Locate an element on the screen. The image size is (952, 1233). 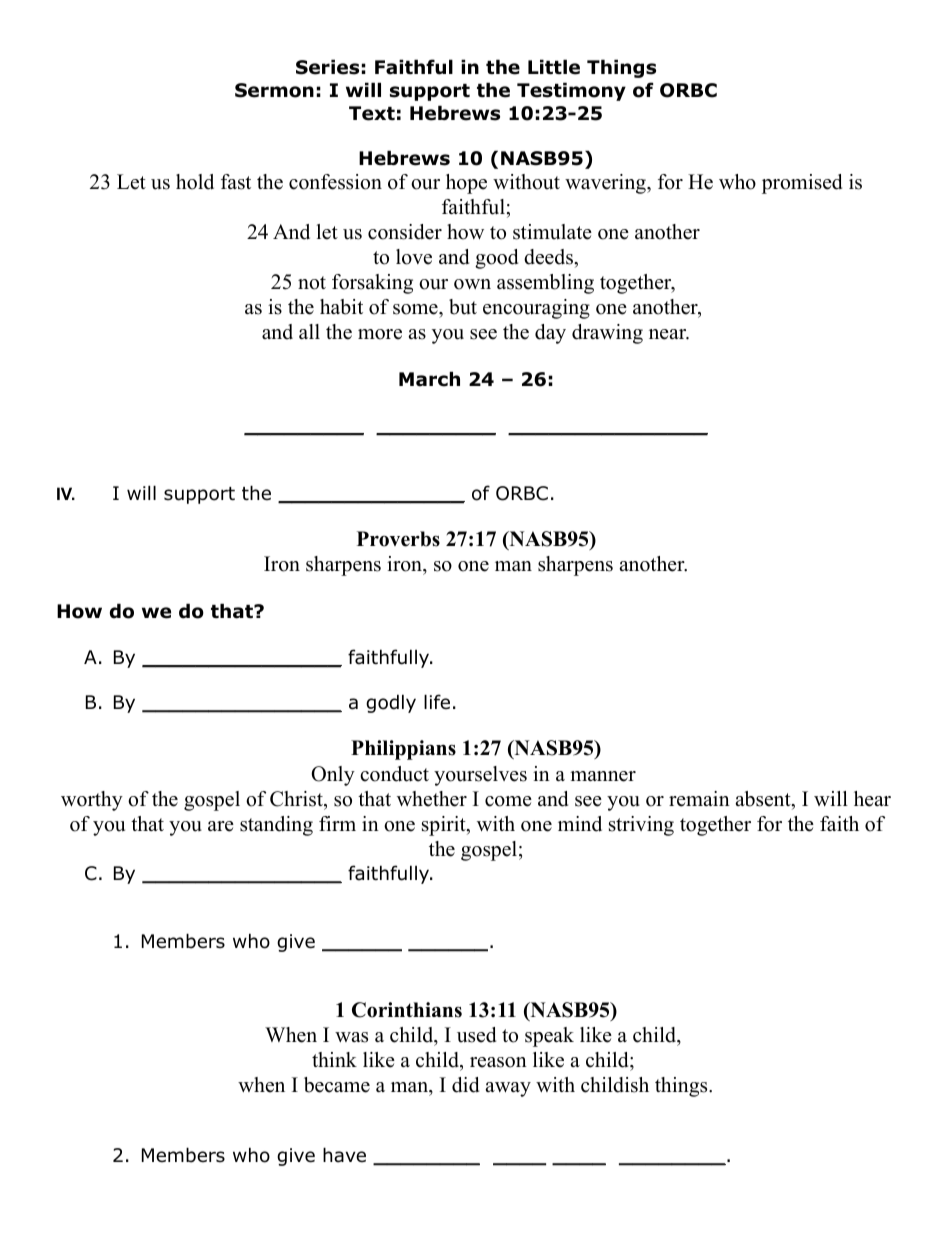
speak is located at coordinates (549, 1037).
